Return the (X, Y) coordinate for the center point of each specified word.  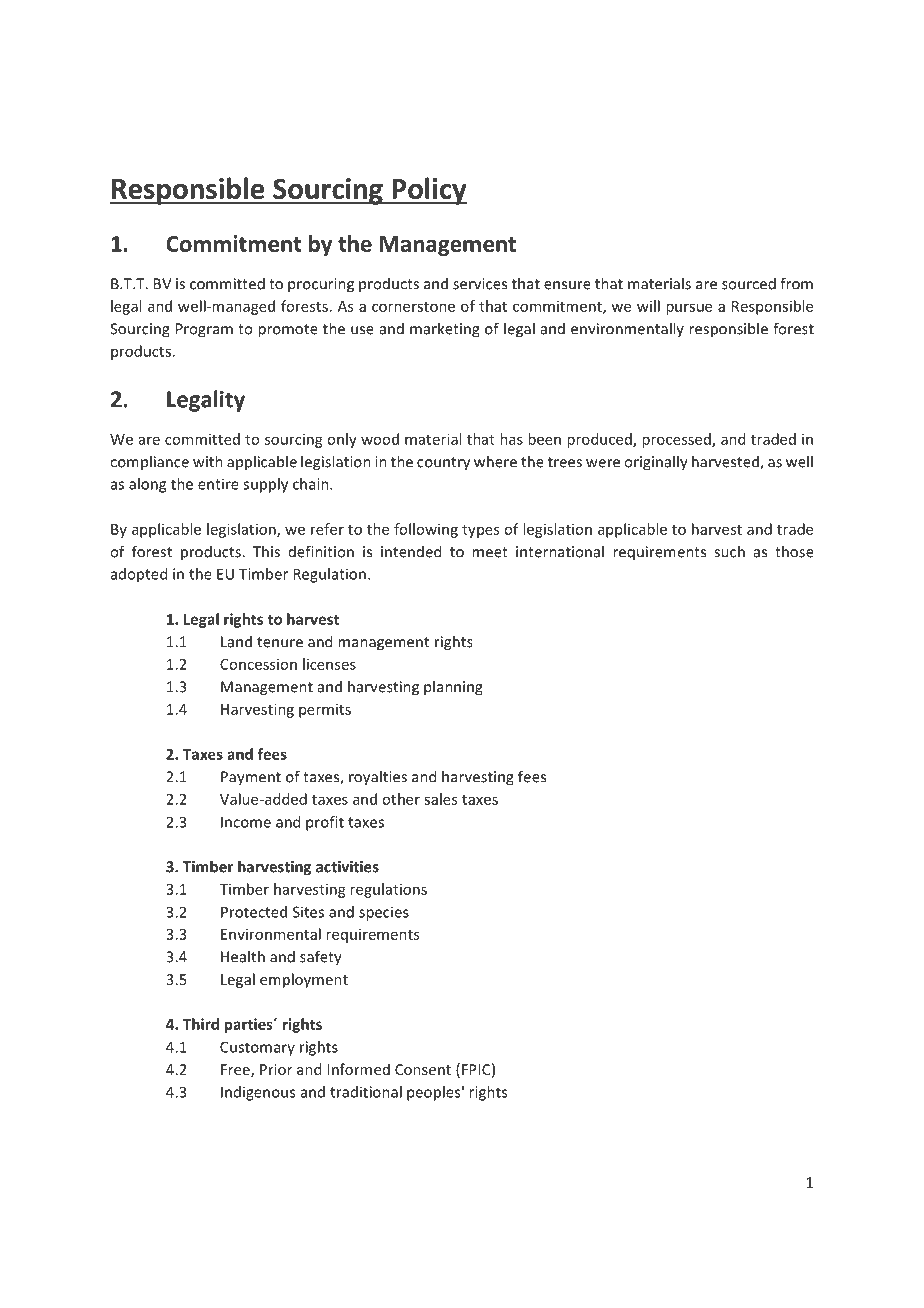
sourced (749, 283)
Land (236, 641)
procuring (321, 285)
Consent (423, 1069)
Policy (428, 191)
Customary (257, 1048)
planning (453, 688)
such (729, 551)
